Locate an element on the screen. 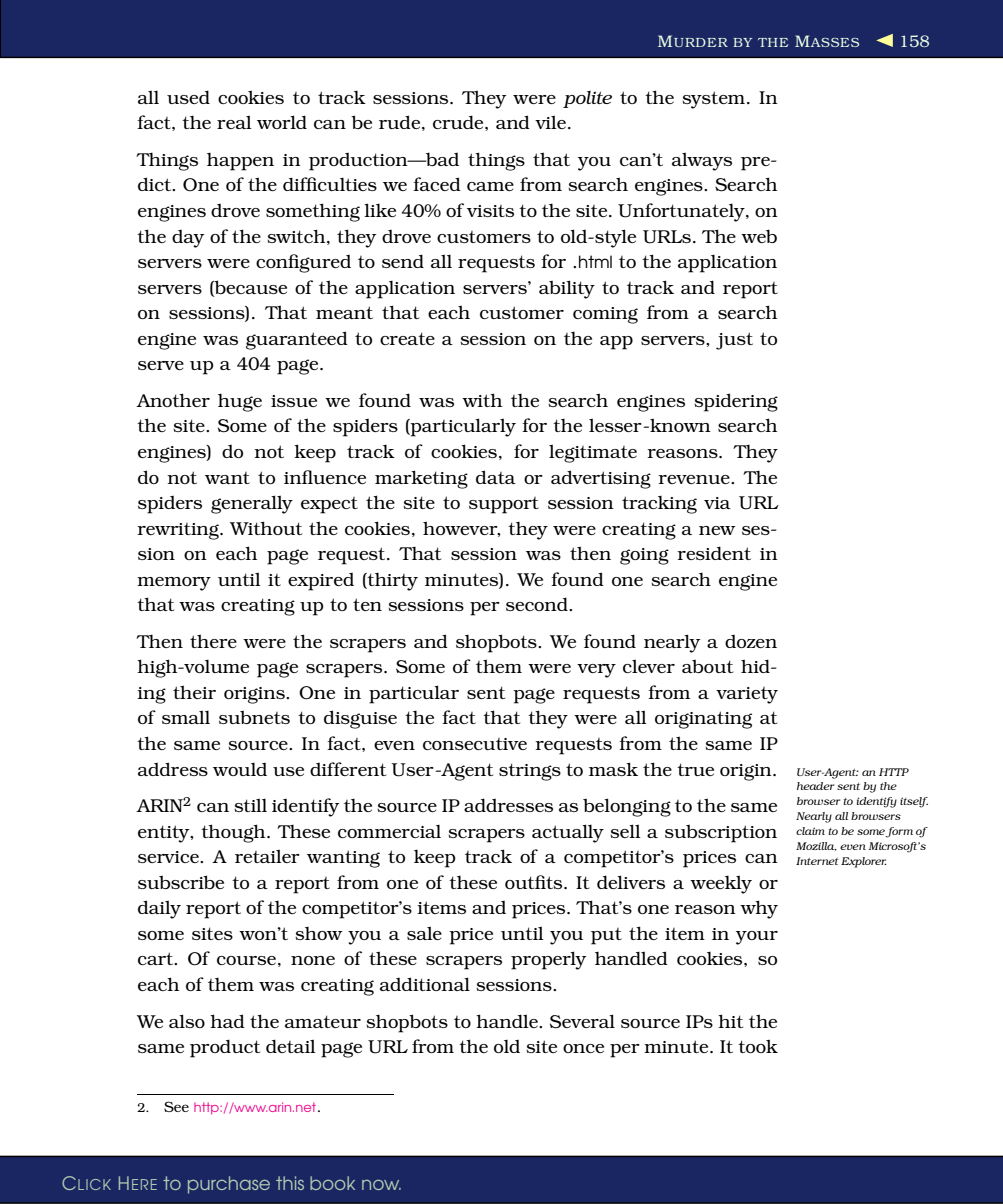  new is located at coordinates (717, 530).
